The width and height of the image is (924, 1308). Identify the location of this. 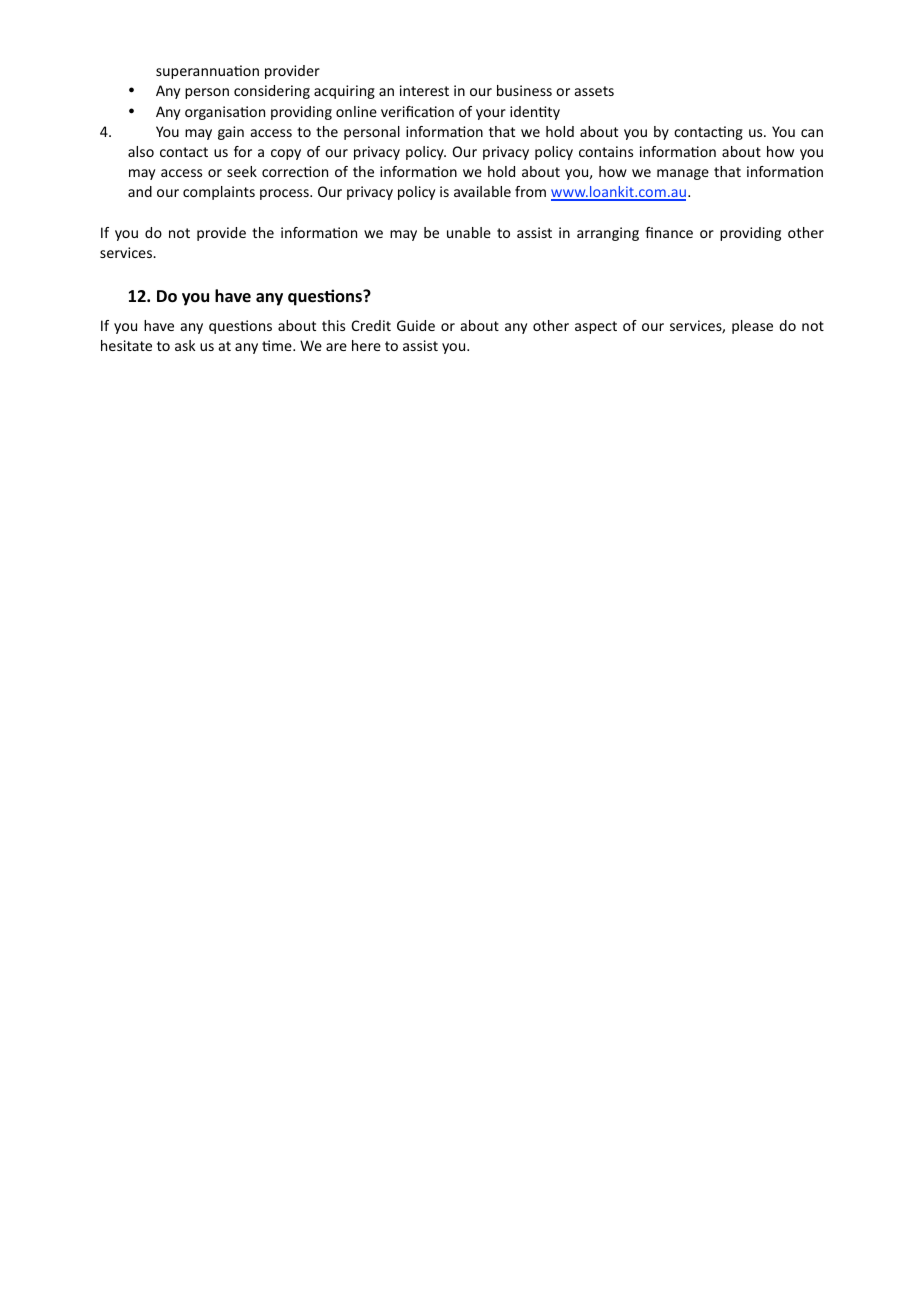
(333, 325).
